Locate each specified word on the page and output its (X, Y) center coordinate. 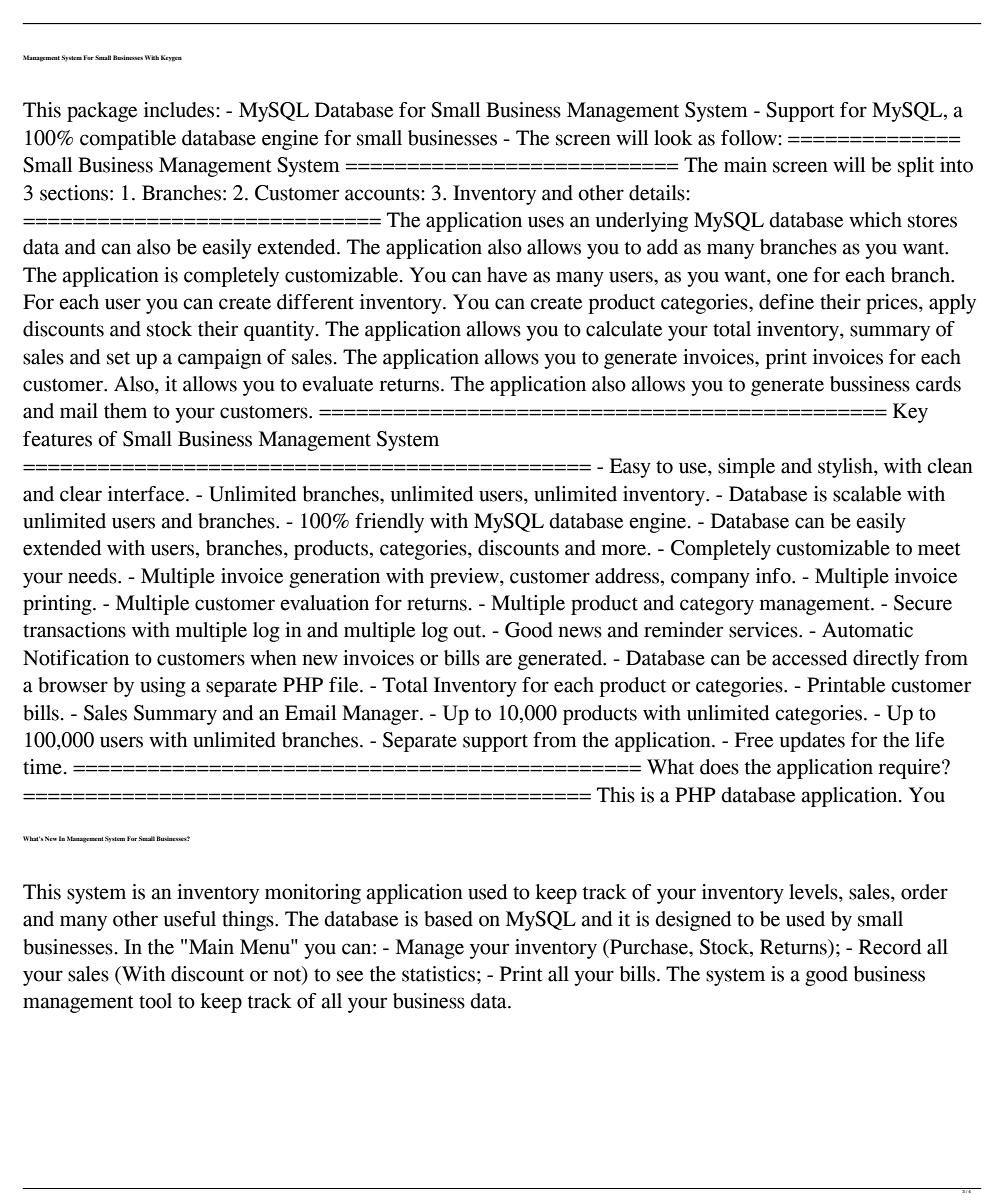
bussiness (870, 384)
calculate (624, 329)
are (499, 660)
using (163, 687)
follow (750, 138)
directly (886, 660)
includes (180, 110)
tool (155, 1001)
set (118, 358)
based (448, 919)
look (673, 138)
